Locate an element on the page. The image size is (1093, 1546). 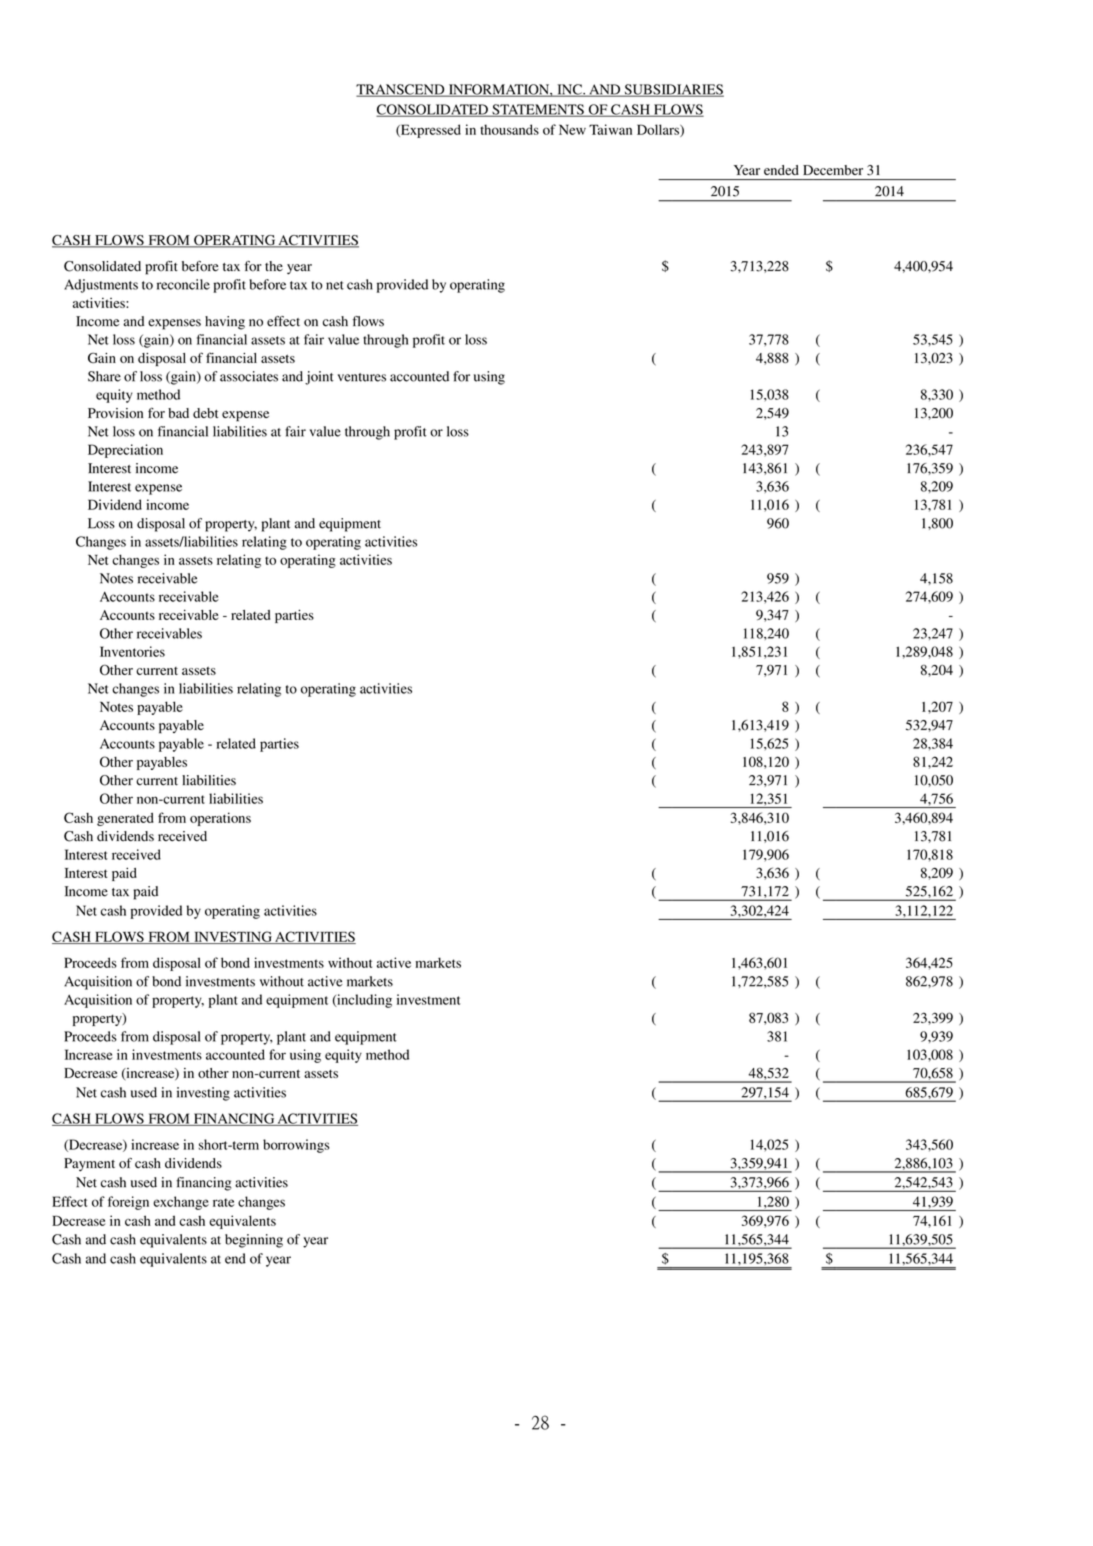
ended is located at coordinates (781, 170).
